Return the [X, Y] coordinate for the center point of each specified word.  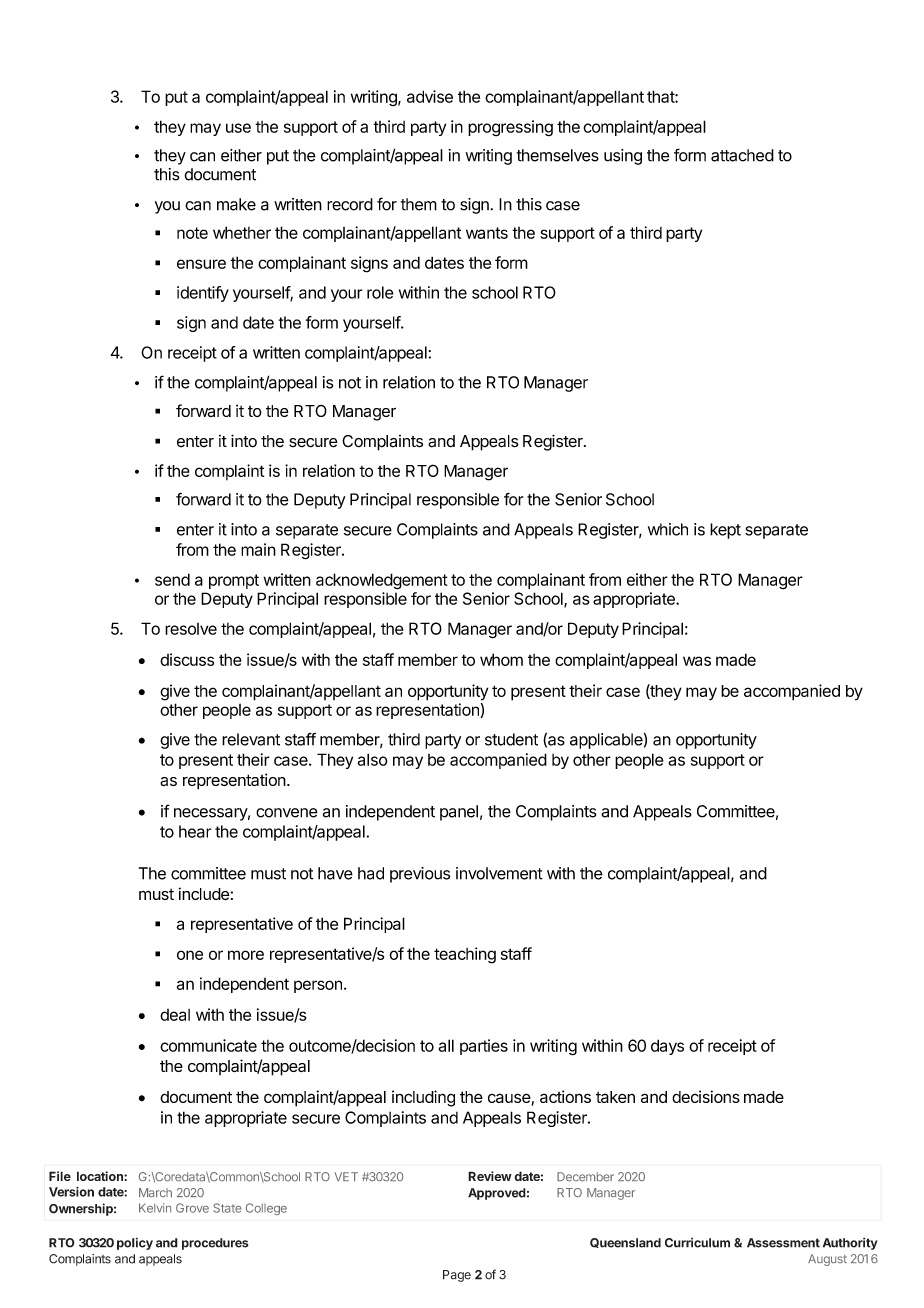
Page [457, 1276]
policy [135, 1244]
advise [430, 96]
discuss [187, 659]
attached [742, 155]
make [236, 204]
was [697, 661]
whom [501, 659]
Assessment [783, 1243]
